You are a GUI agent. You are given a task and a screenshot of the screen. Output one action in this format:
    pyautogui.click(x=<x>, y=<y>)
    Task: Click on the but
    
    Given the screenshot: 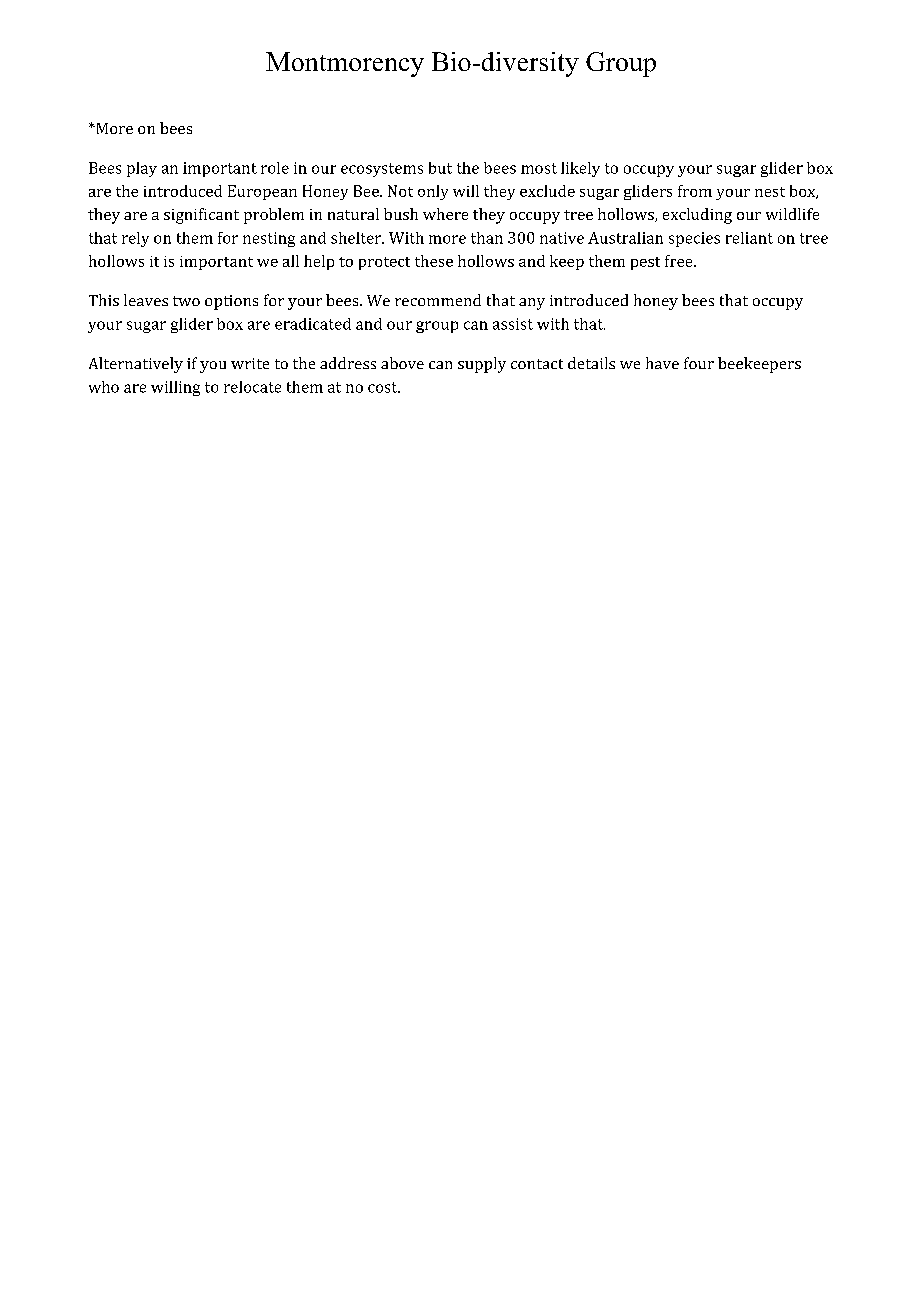 What is the action you would take?
    pyautogui.click(x=440, y=168)
